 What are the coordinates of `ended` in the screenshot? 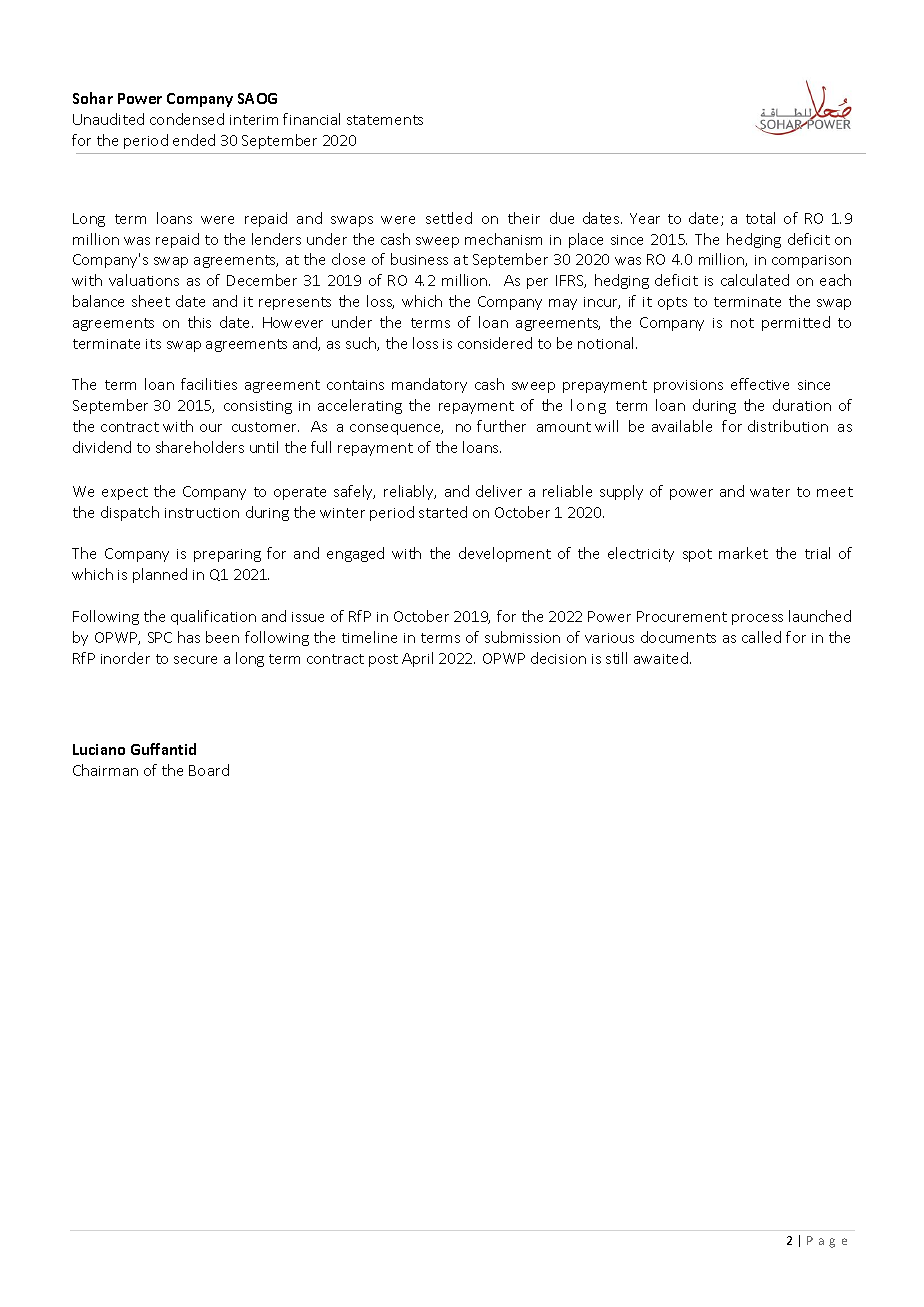 It's located at (194, 140).
